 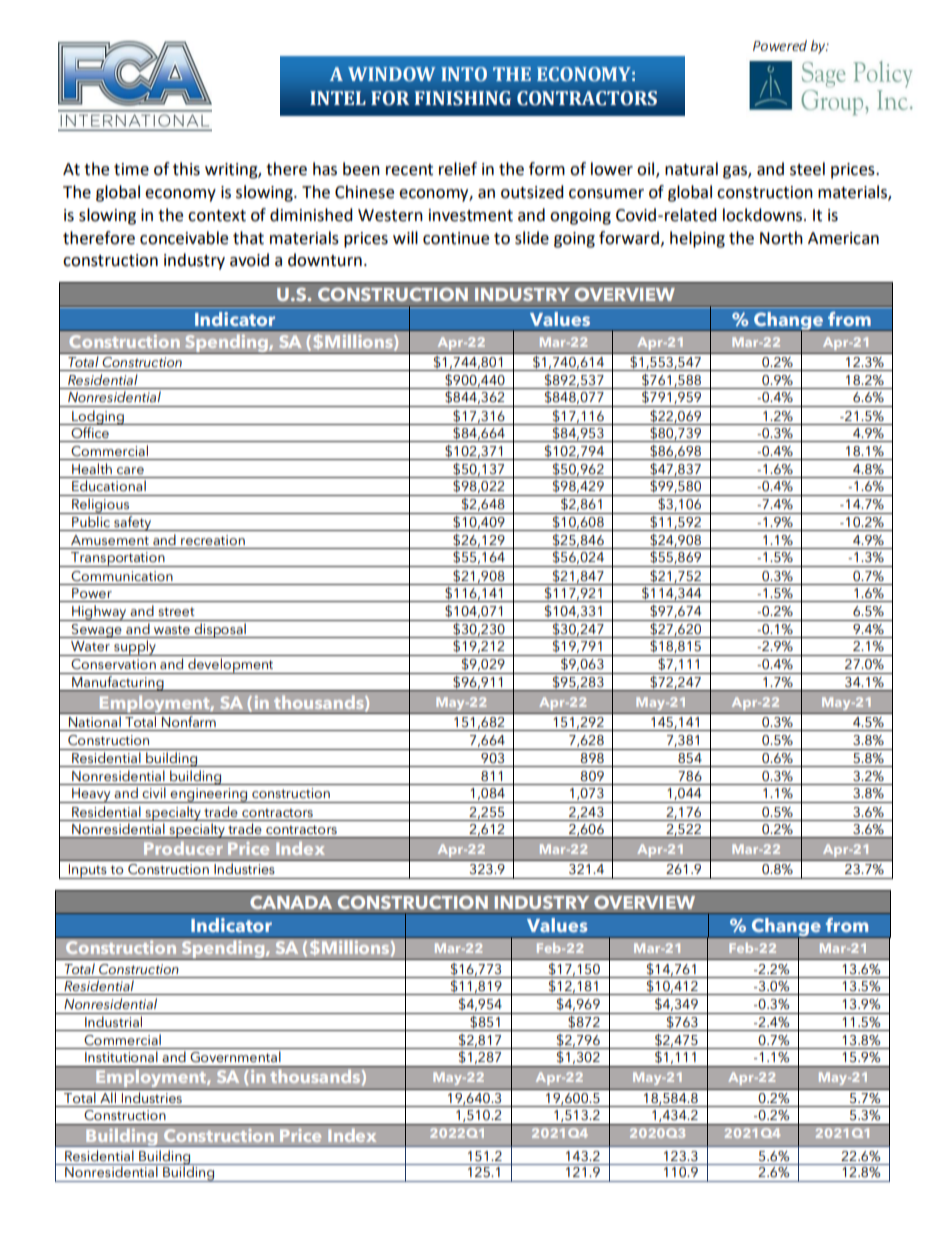 I want to click on development, so click(x=230, y=666).
